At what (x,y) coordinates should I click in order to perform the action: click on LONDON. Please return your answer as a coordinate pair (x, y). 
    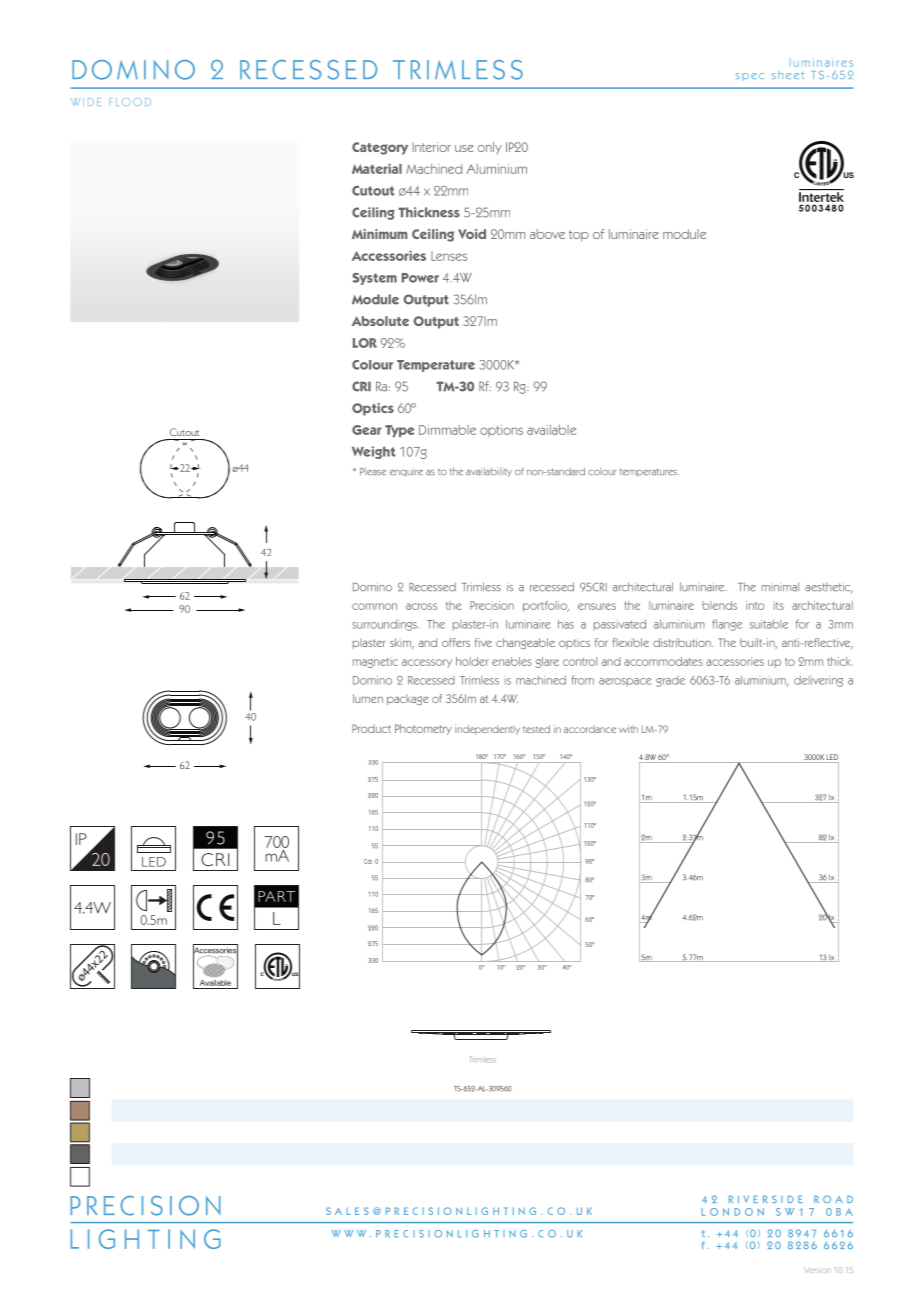
    Looking at the image, I should click on (732, 1212).
